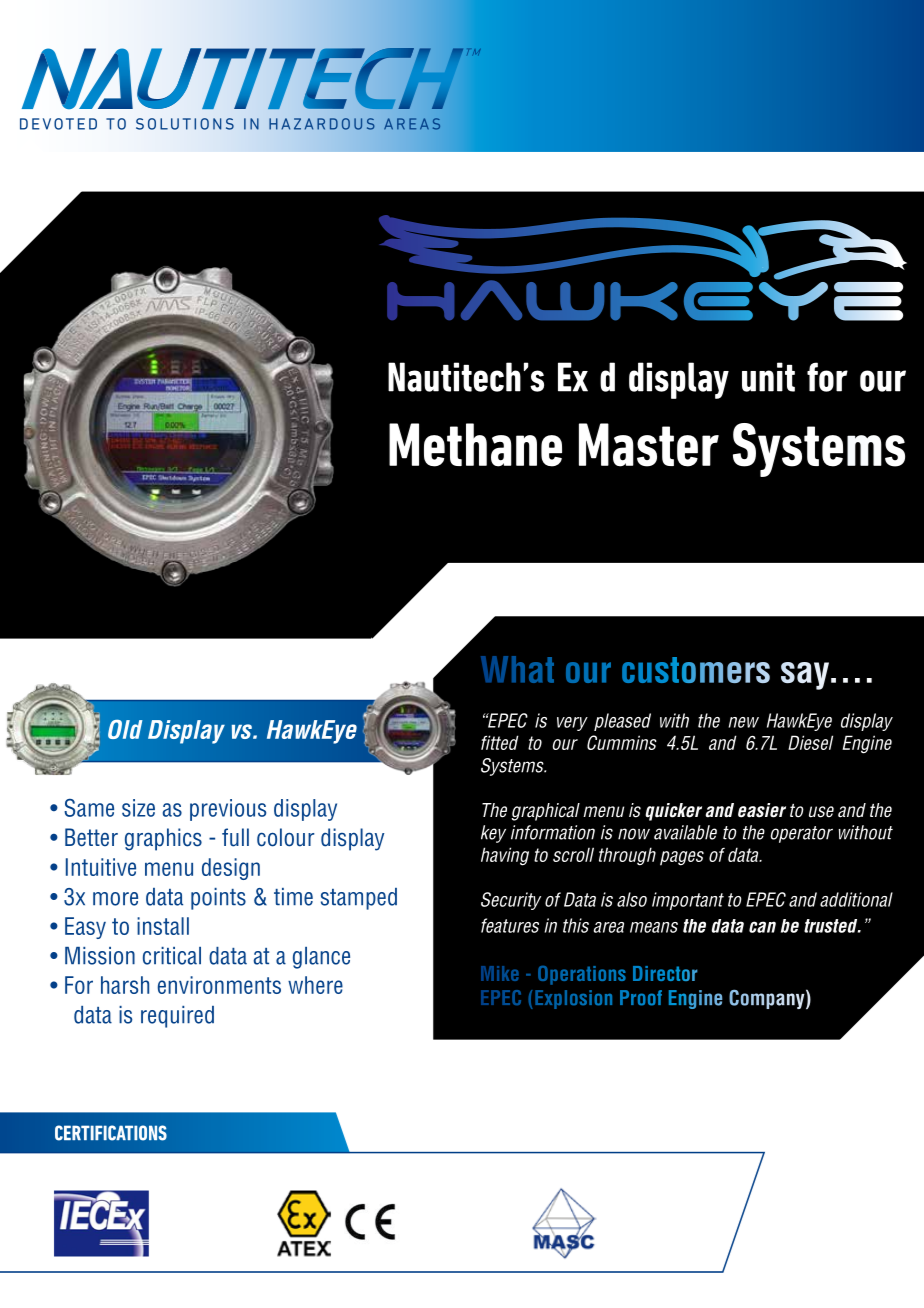 Image resolution: width=924 pixels, height=1308 pixels. What do you see at coordinates (163, 926) in the page?
I see `install` at bounding box center [163, 926].
